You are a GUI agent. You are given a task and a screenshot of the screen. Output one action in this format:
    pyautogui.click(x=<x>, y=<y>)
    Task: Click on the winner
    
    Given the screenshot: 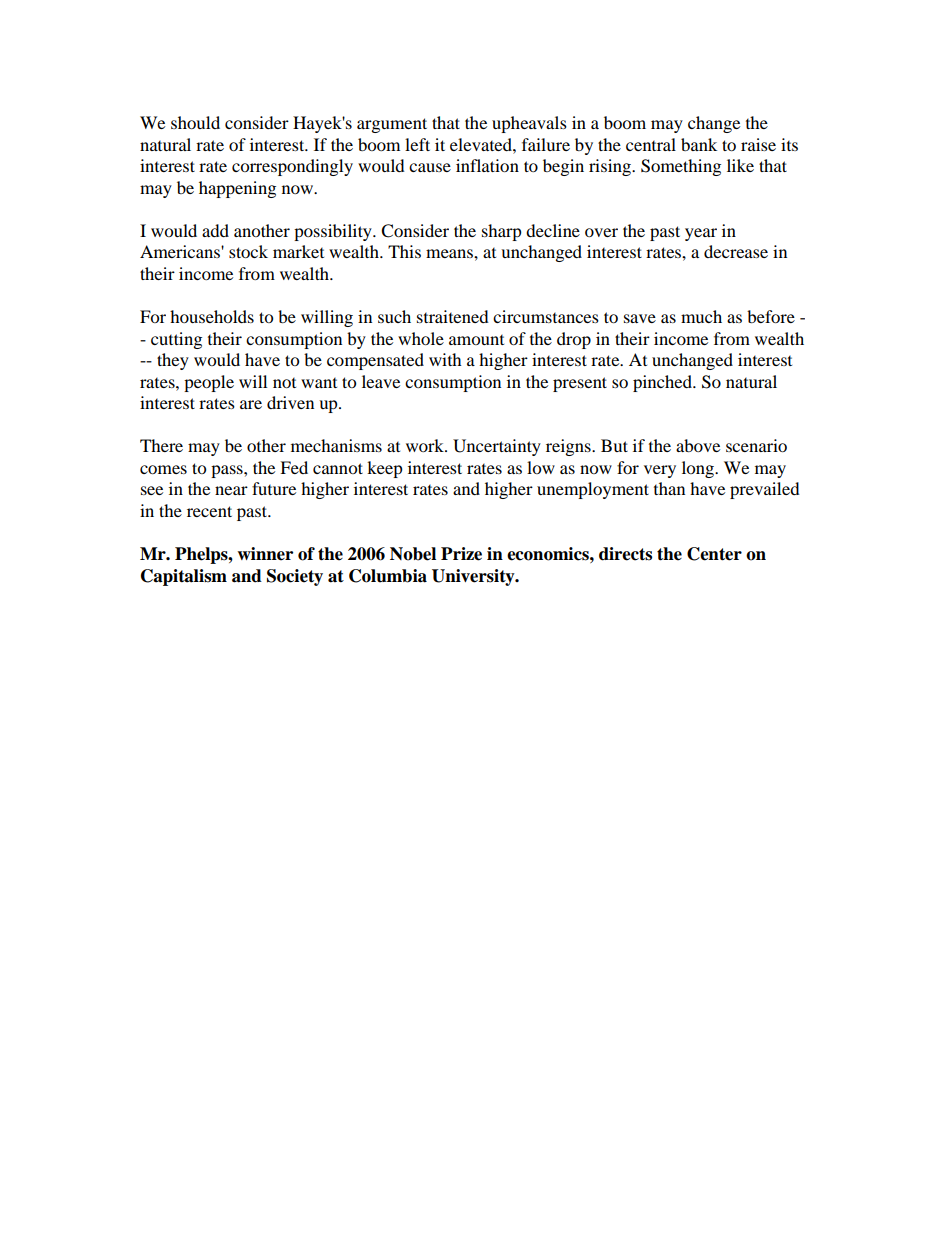 What is the action you would take?
    pyautogui.click(x=265, y=554)
